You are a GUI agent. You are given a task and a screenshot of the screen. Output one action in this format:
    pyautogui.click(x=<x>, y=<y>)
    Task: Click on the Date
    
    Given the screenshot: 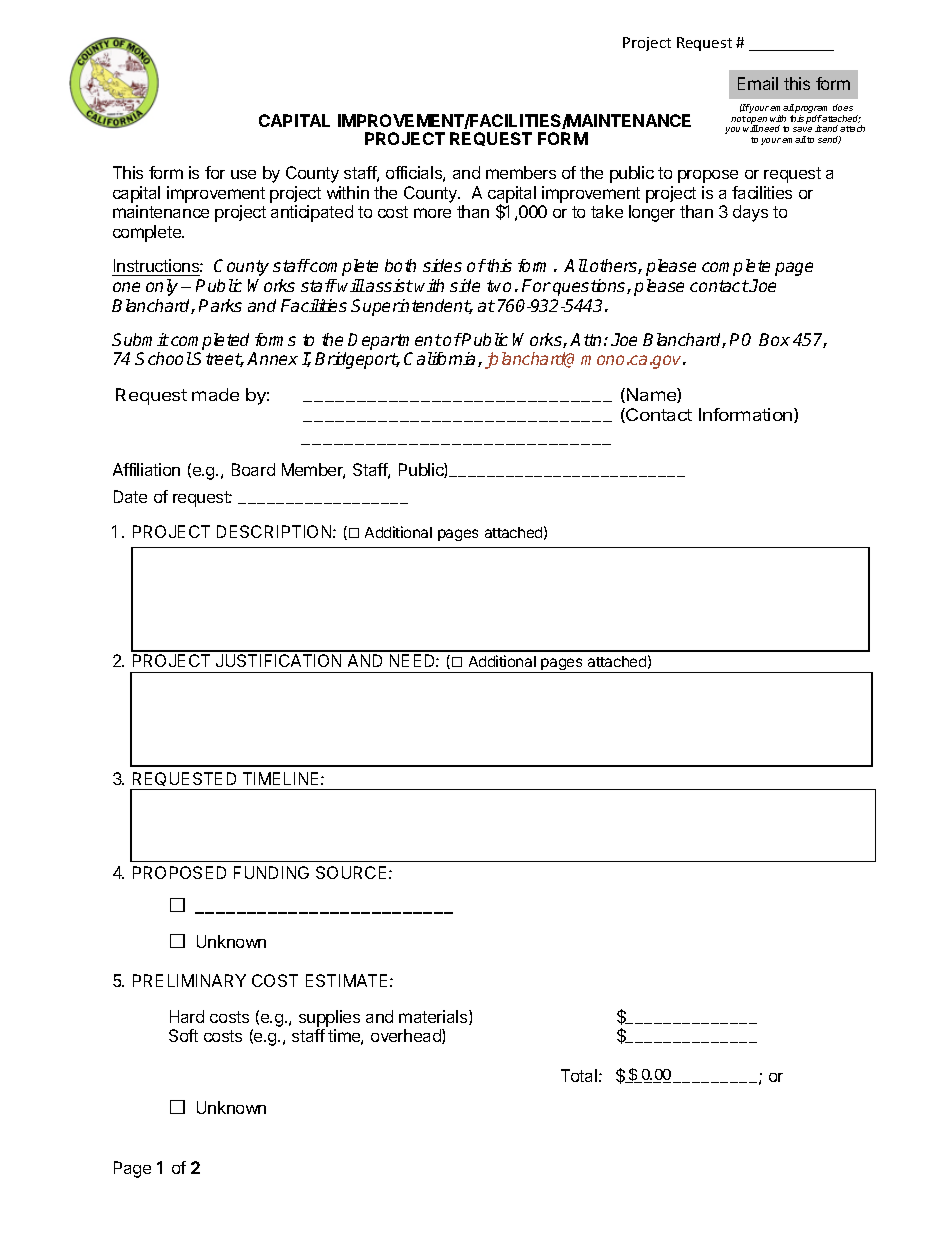 What is the action you would take?
    pyautogui.click(x=130, y=496)
